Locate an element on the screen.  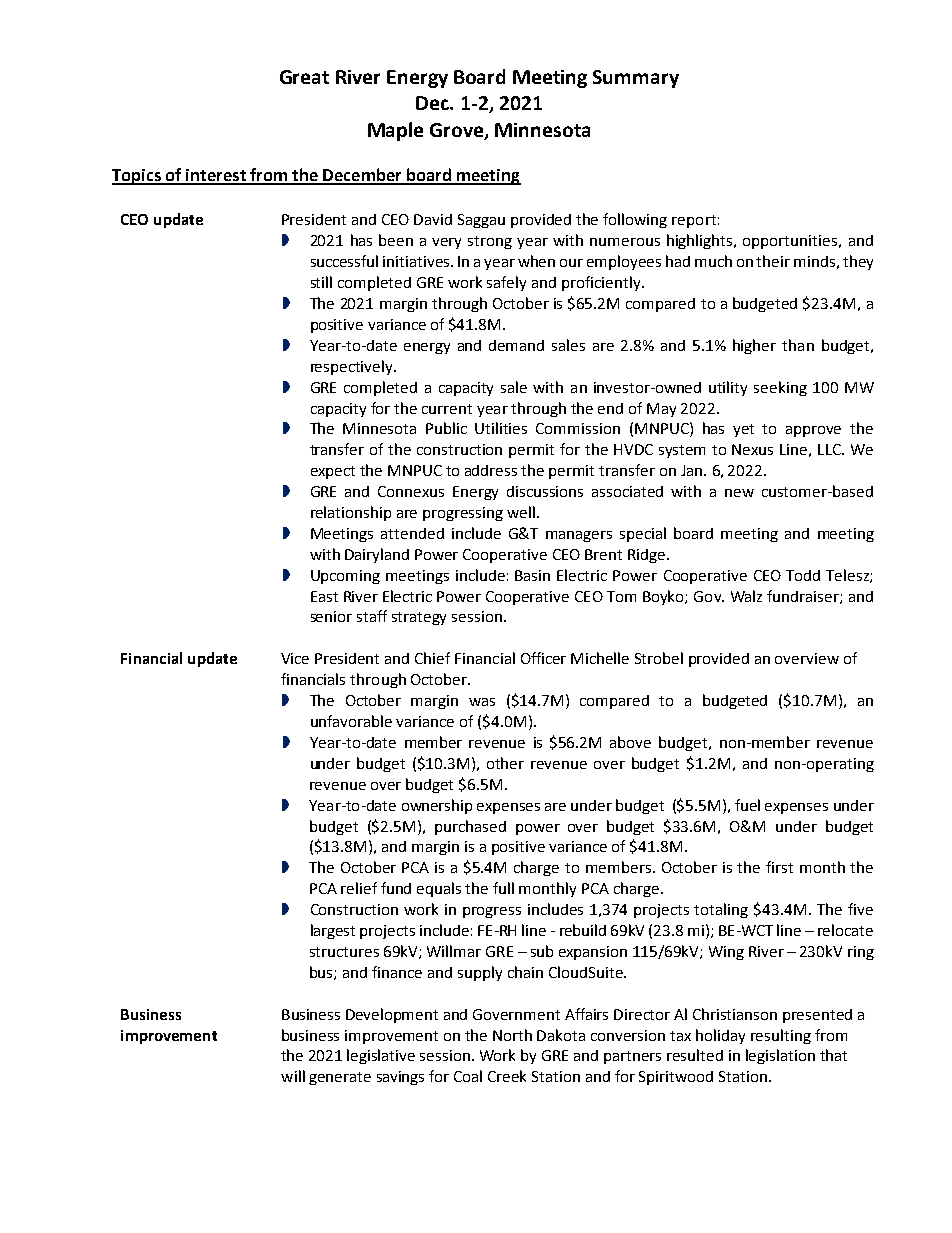
Grove is located at coordinates (458, 131).
